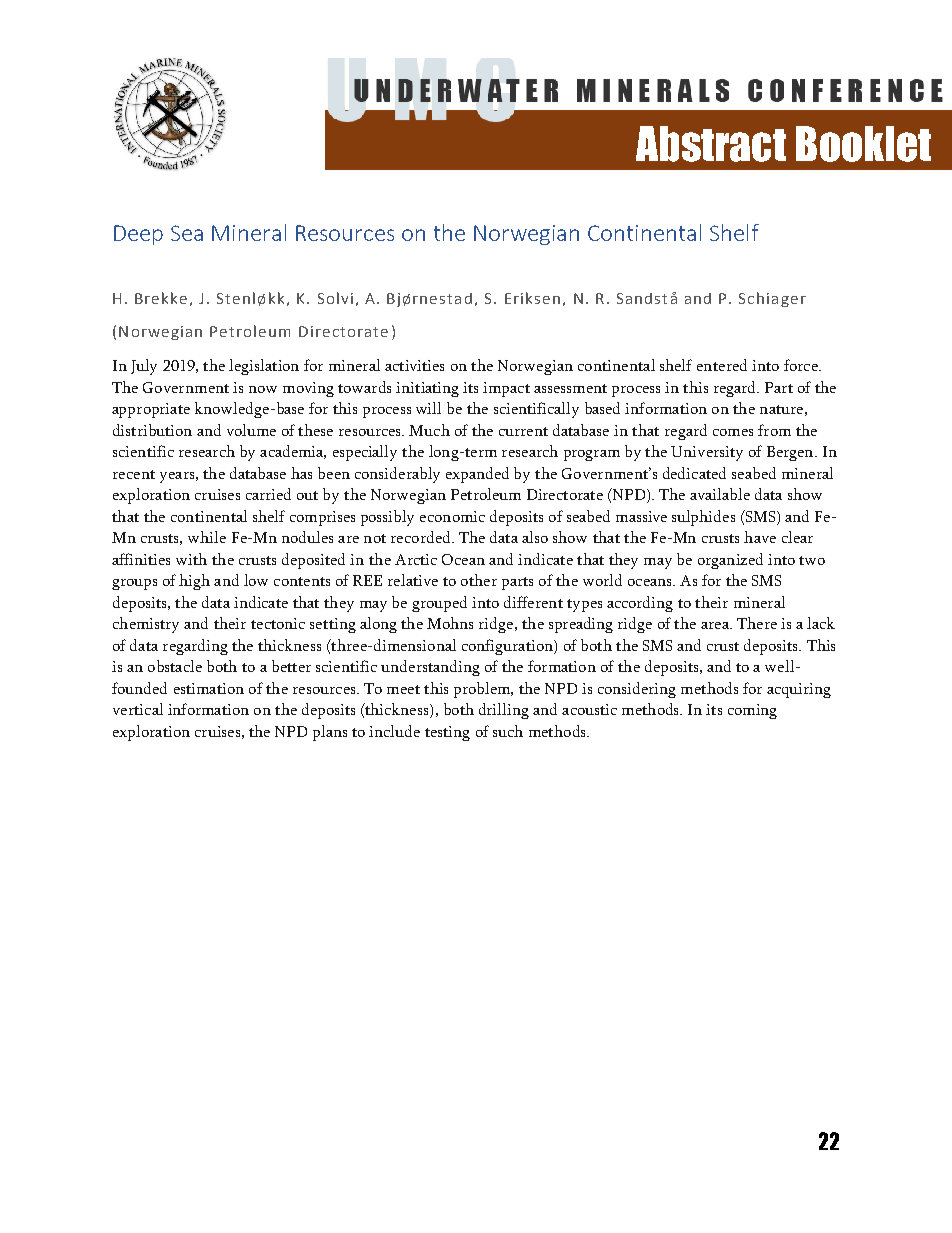 The width and height of the screenshot is (952, 1233). I want to click on have, so click(760, 537).
